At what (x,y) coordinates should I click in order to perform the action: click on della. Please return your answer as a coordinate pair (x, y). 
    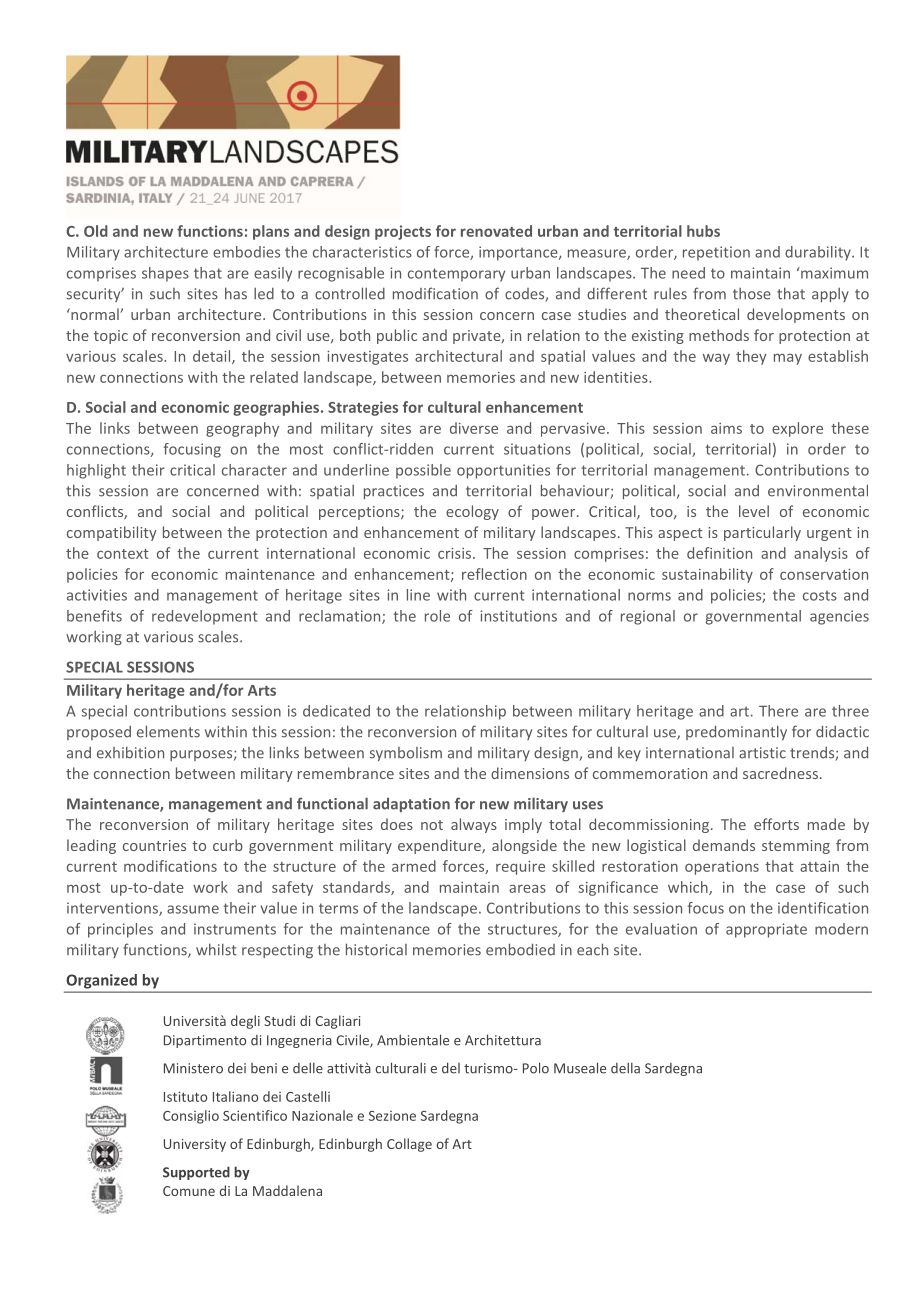
    Looking at the image, I should click on (625, 1068).
